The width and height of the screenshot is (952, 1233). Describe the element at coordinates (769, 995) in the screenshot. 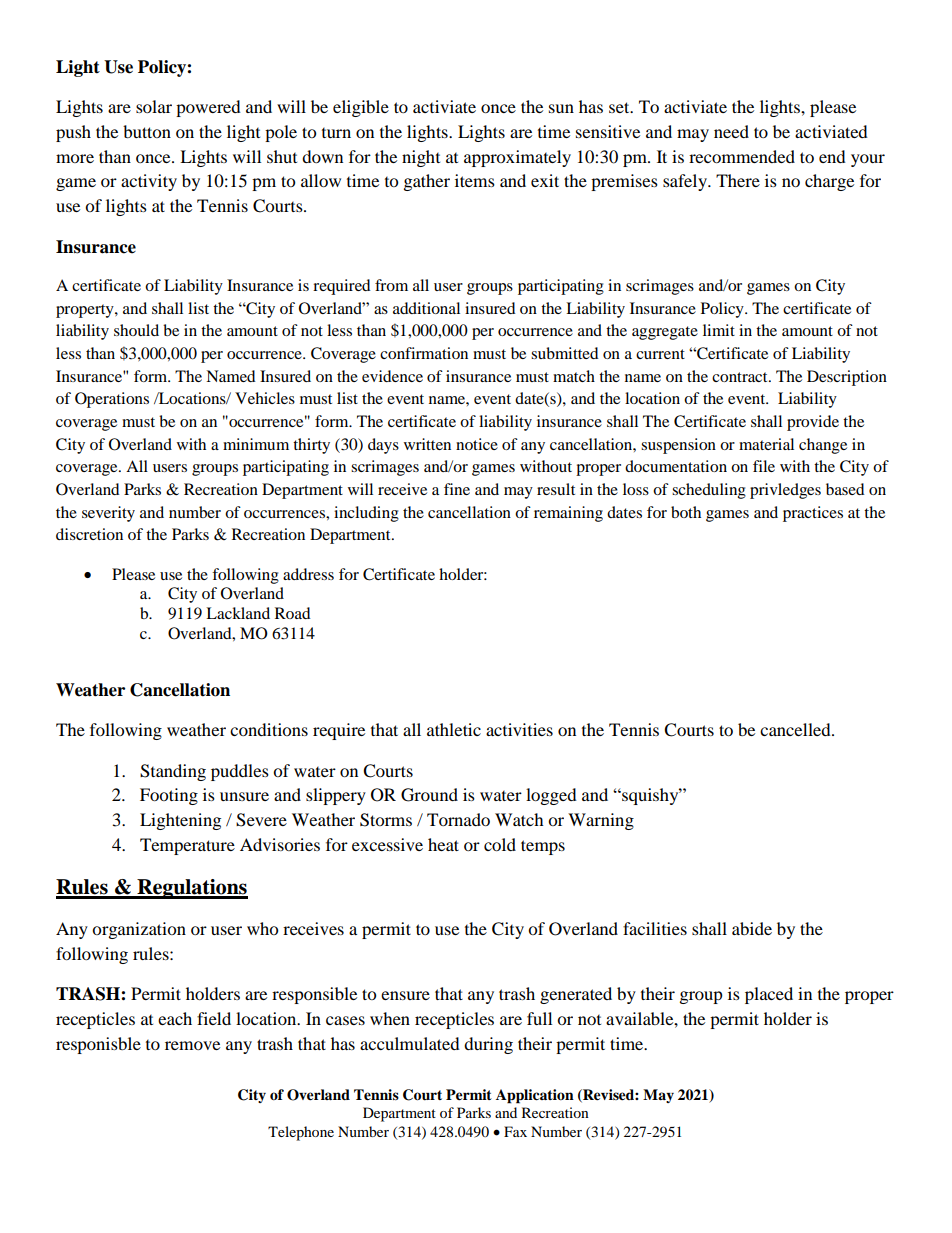

I see `placed` at that location.
